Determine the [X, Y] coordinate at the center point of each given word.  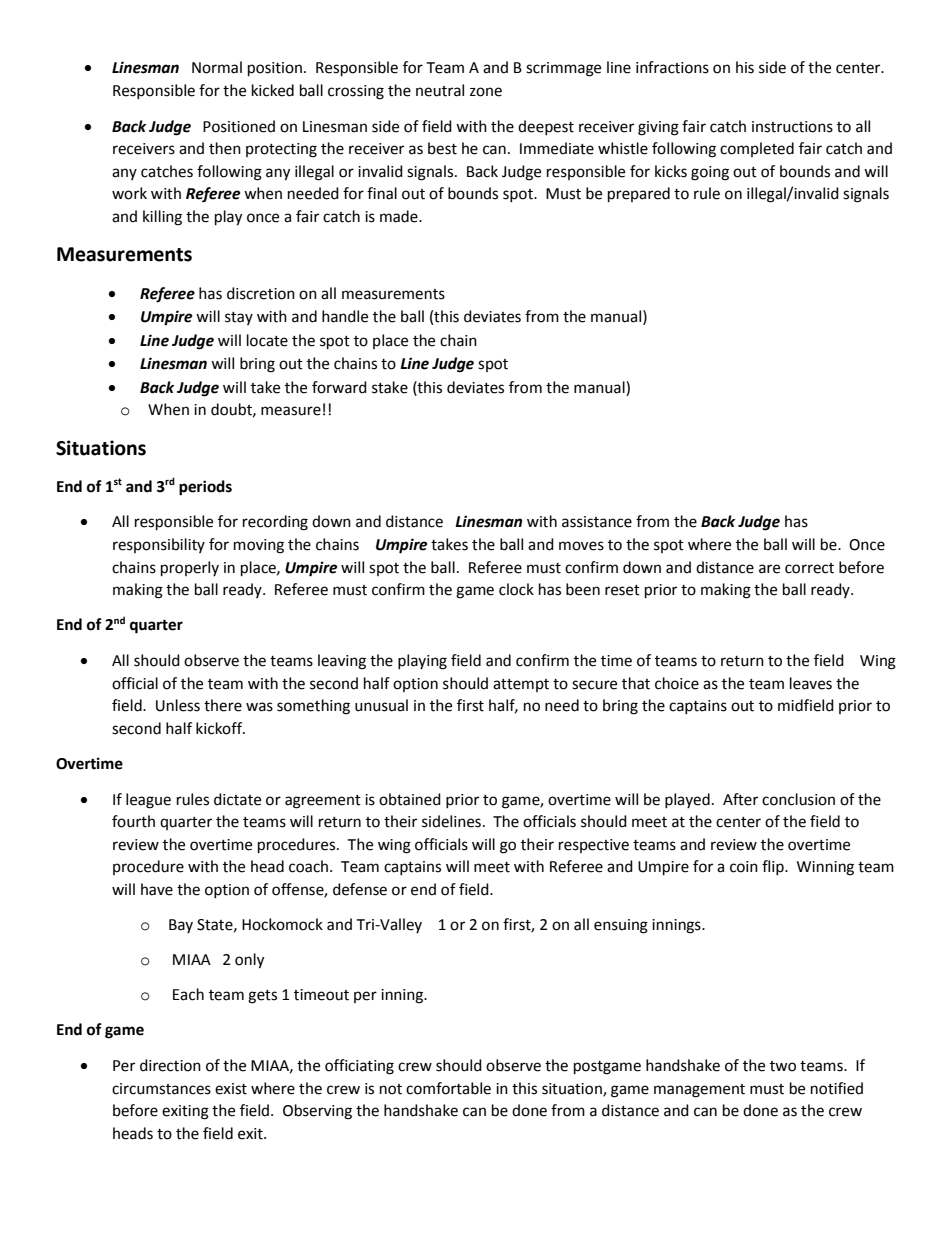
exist [231, 1089]
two [783, 1066]
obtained [410, 799]
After [740, 799]
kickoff [220, 728]
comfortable [448, 1088]
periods [205, 488]
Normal [217, 67]
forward [339, 387]
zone [486, 92]
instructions [792, 127]
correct [809, 568]
